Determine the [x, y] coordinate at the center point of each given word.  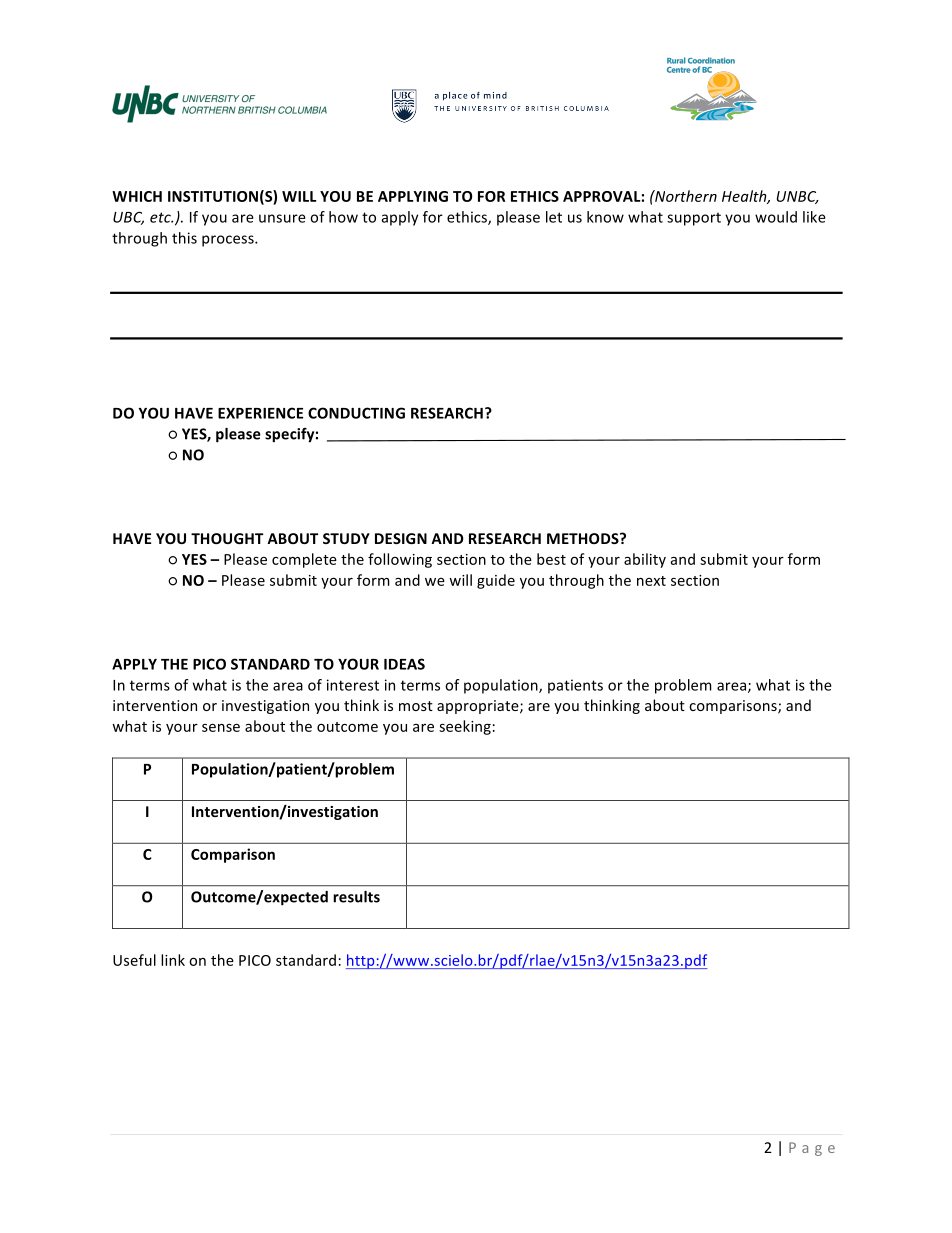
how [343, 217]
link [173, 960]
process [229, 241]
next [651, 581]
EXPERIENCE [260, 413]
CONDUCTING [356, 413]
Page [812, 1149]
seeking [465, 727]
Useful [134, 960]
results [356, 897]
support [694, 219]
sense [221, 727]
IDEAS [404, 664]
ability [645, 560]
